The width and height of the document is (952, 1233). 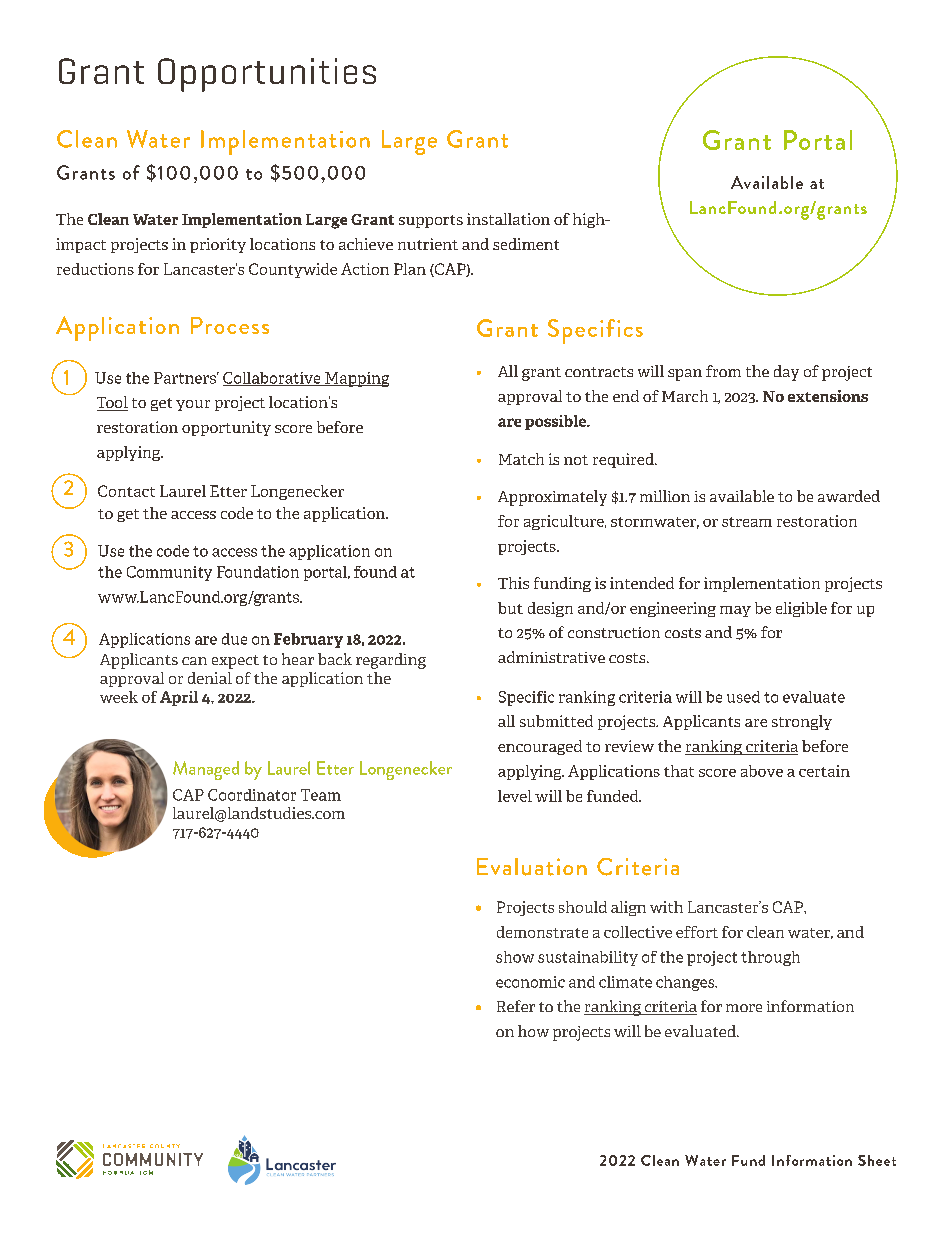 I want to click on Refer, so click(x=516, y=1006).
